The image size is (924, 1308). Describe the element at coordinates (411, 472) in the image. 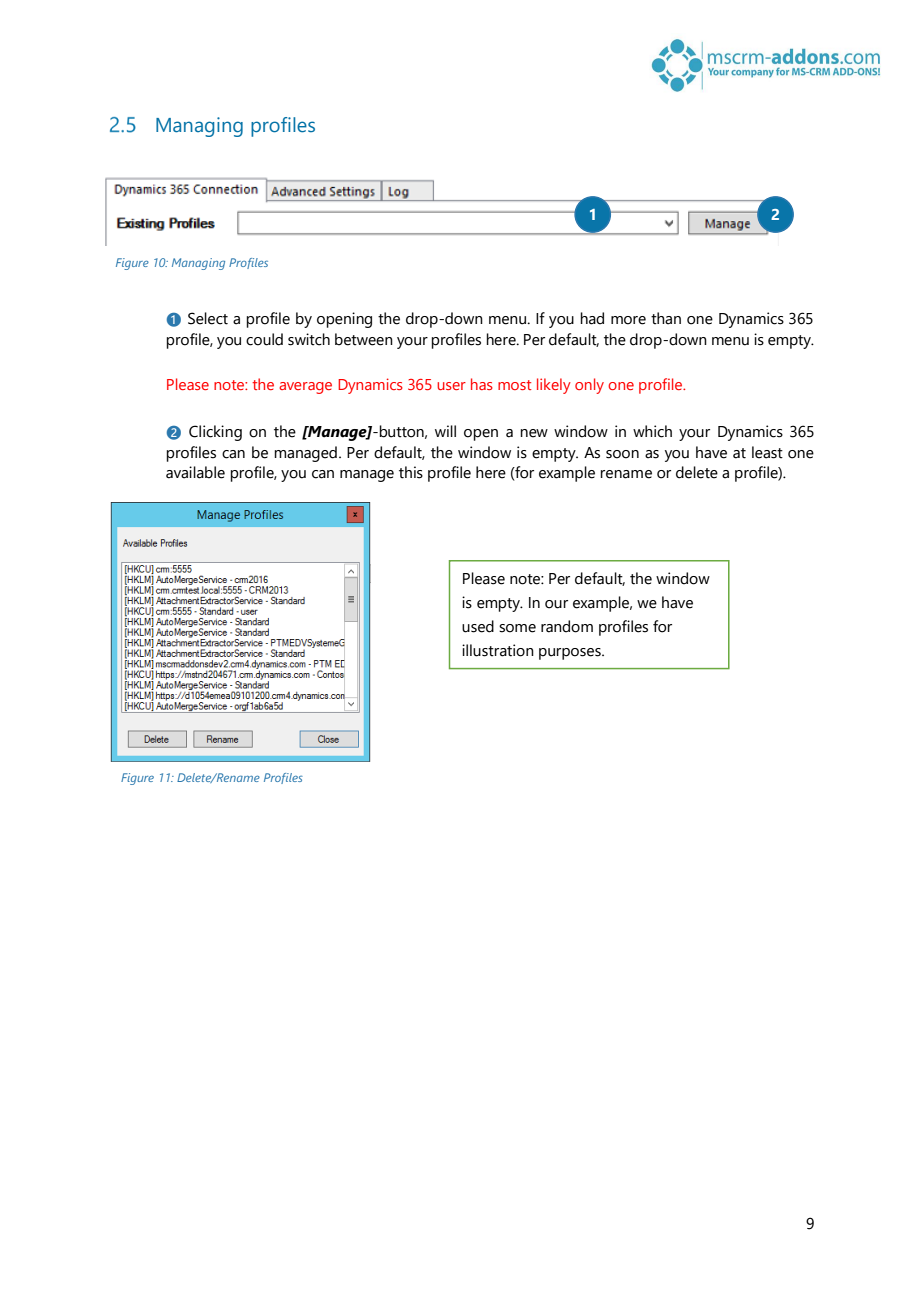

I see `this` at that location.
